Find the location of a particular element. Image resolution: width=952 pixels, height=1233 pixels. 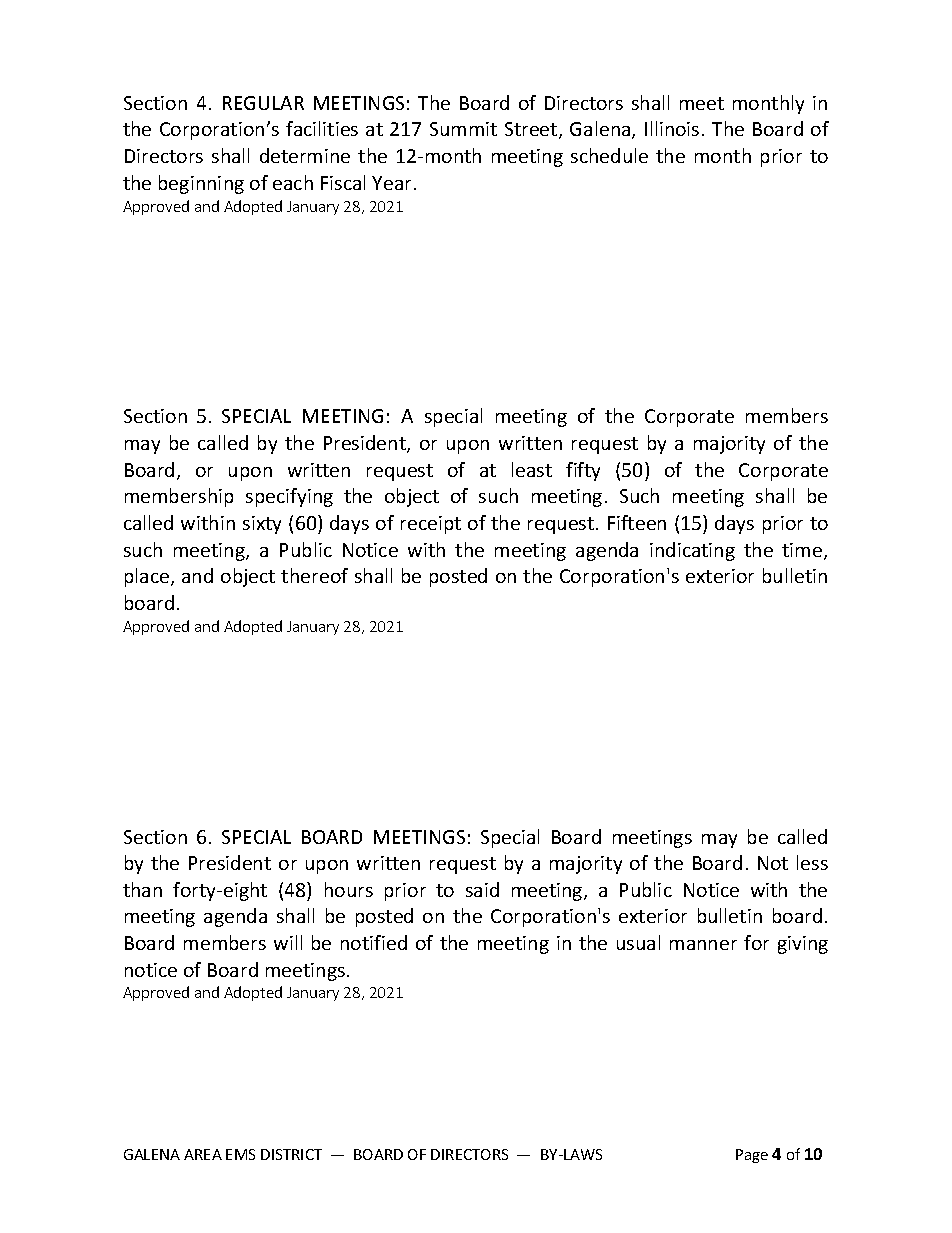

Summit is located at coordinates (463, 129).
